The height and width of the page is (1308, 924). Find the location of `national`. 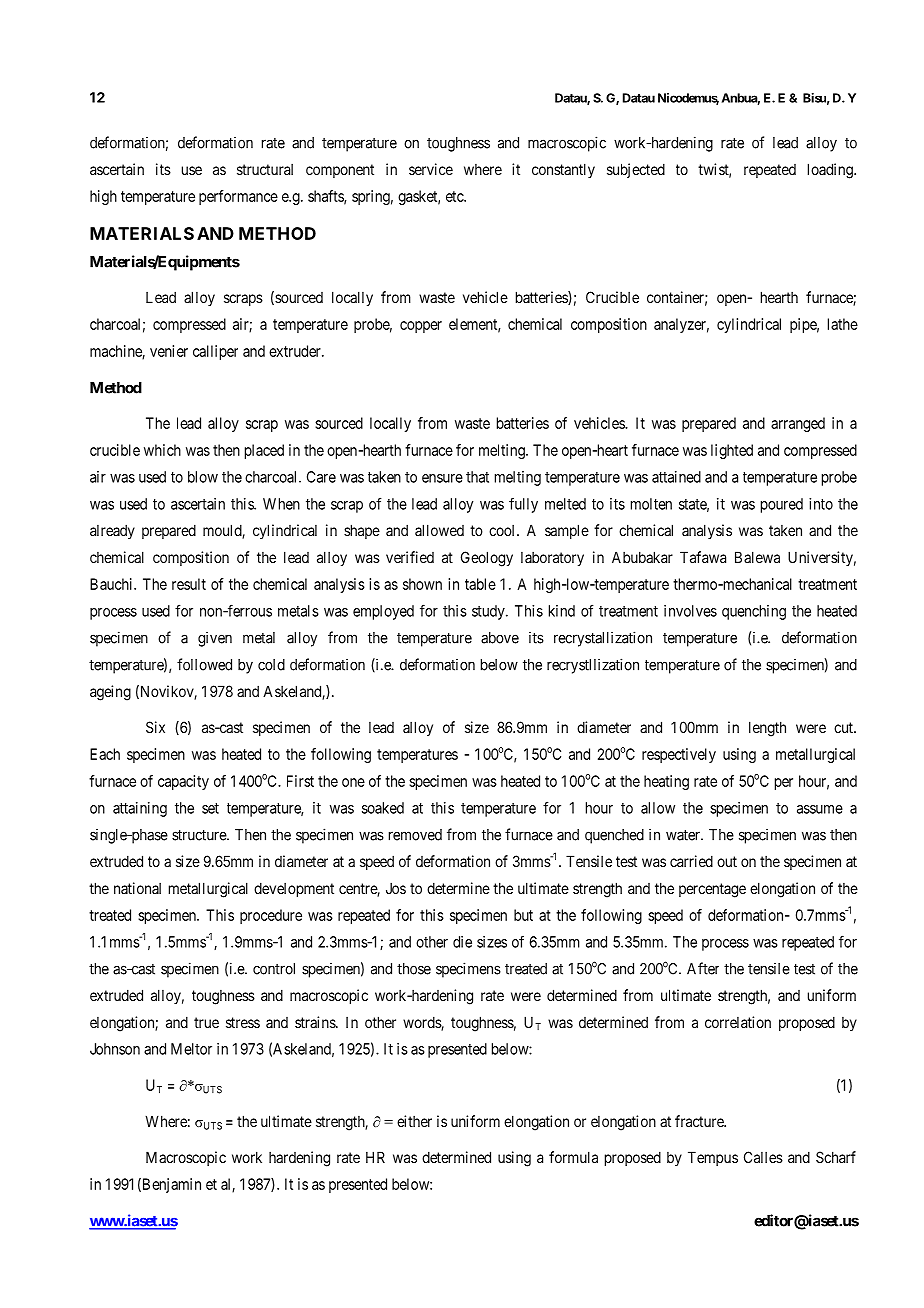

national is located at coordinates (137, 888).
